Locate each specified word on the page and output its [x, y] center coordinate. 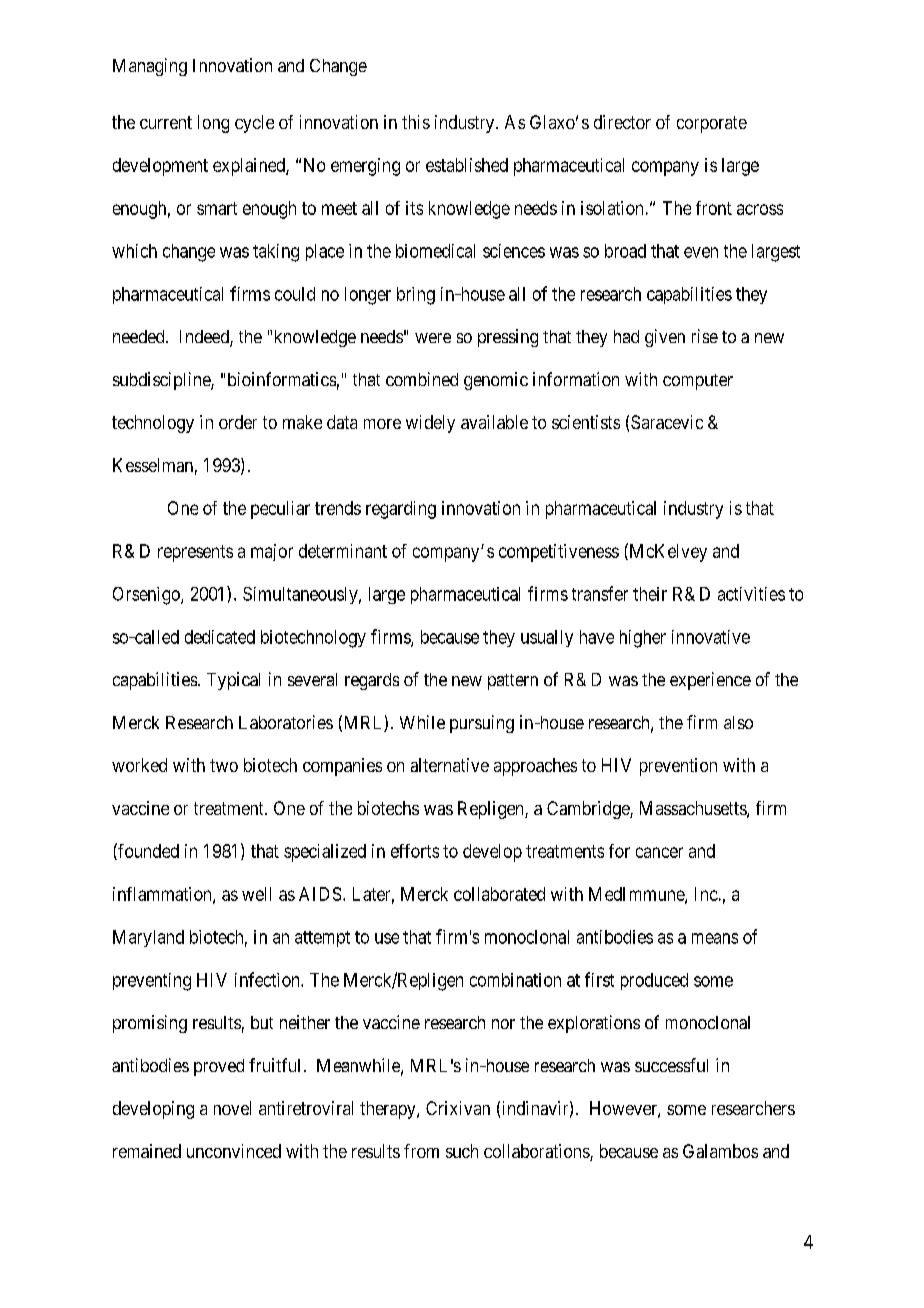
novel [232, 1108]
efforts [415, 851]
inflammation [163, 895]
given [665, 338]
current [166, 122]
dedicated [220, 637]
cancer [659, 852]
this [416, 122]
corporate [712, 124]
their [650, 594]
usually [547, 638]
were [433, 338]
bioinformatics [282, 379]
